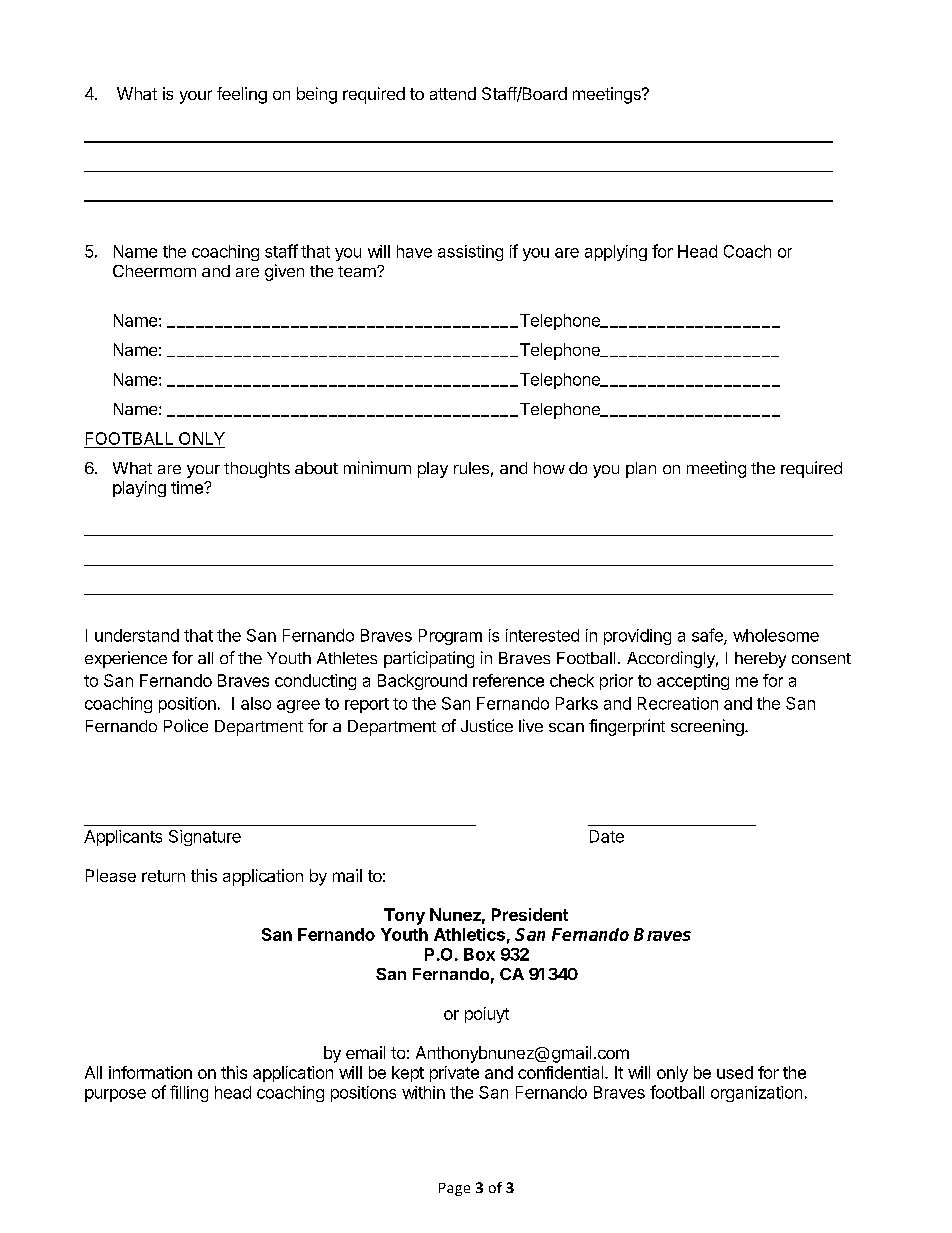 This screenshot has width=952, height=1233. Describe the element at coordinates (454, 1189) in the screenshot. I see `Page` at that location.
